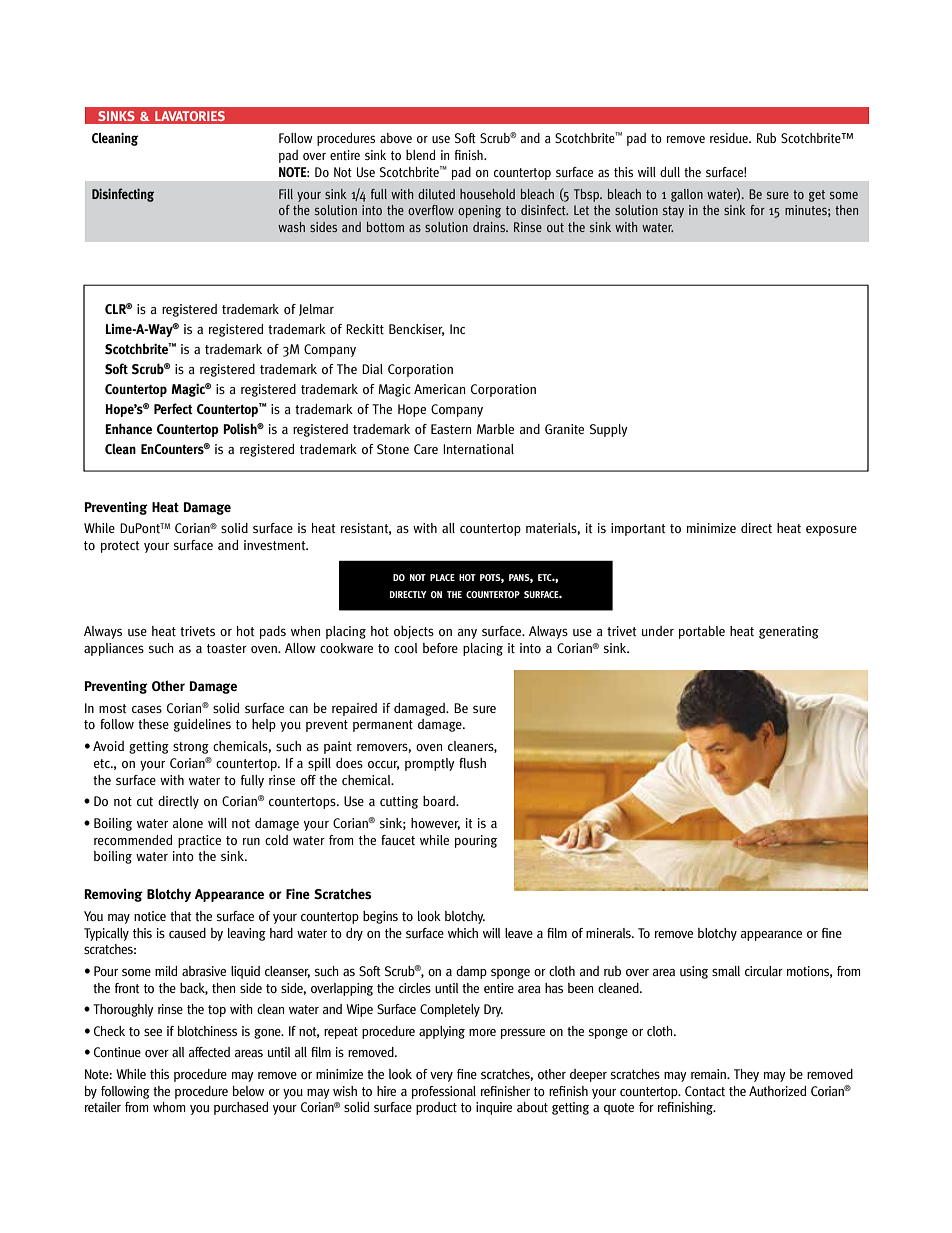  I want to click on blend, so click(420, 155).
